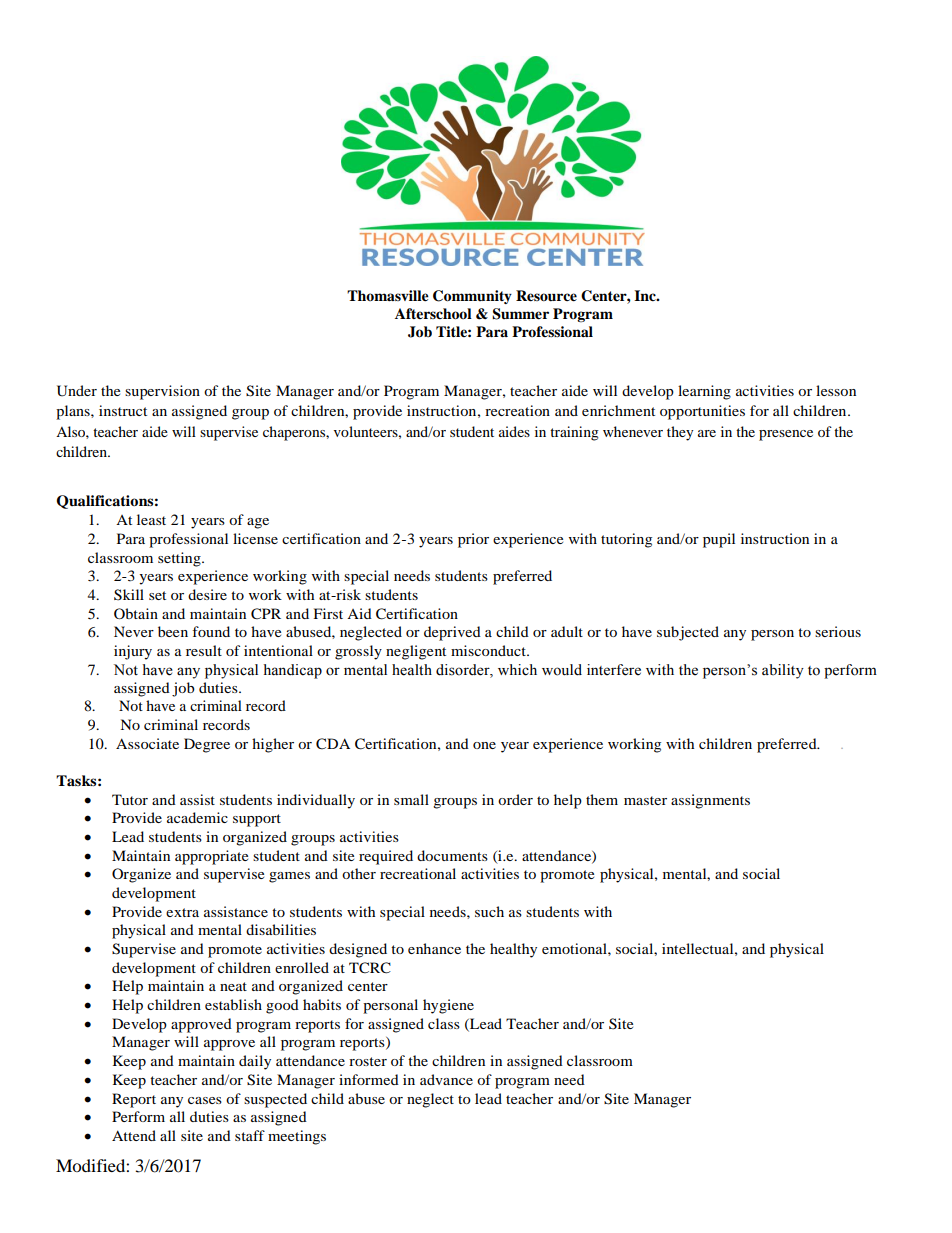 The image size is (952, 1233). I want to click on ability, so click(783, 671).
